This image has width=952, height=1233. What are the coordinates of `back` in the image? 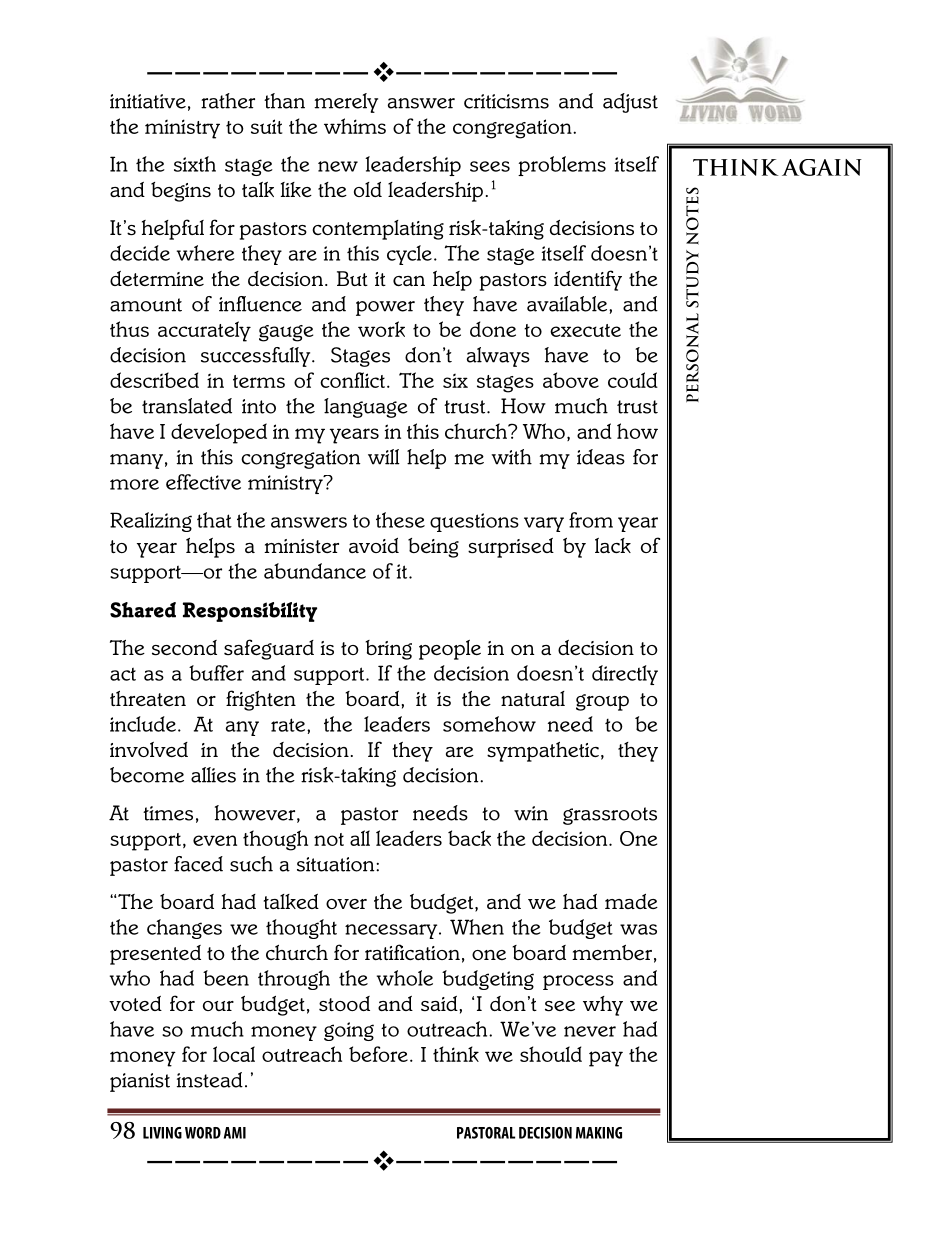 It's located at (469, 838).
